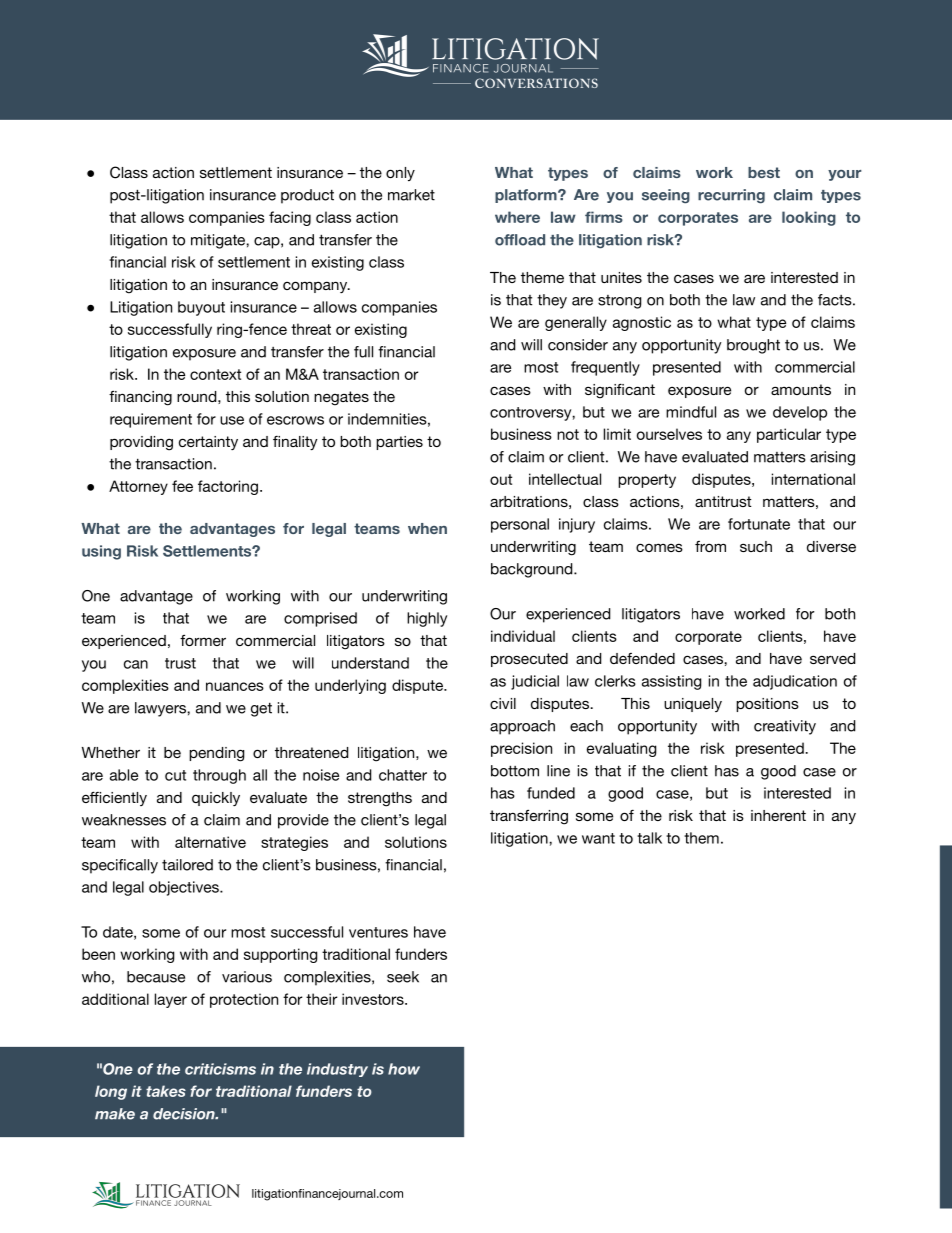 The width and height of the screenshot is (952, 1233). I want to click on best, so click(764, 172).
